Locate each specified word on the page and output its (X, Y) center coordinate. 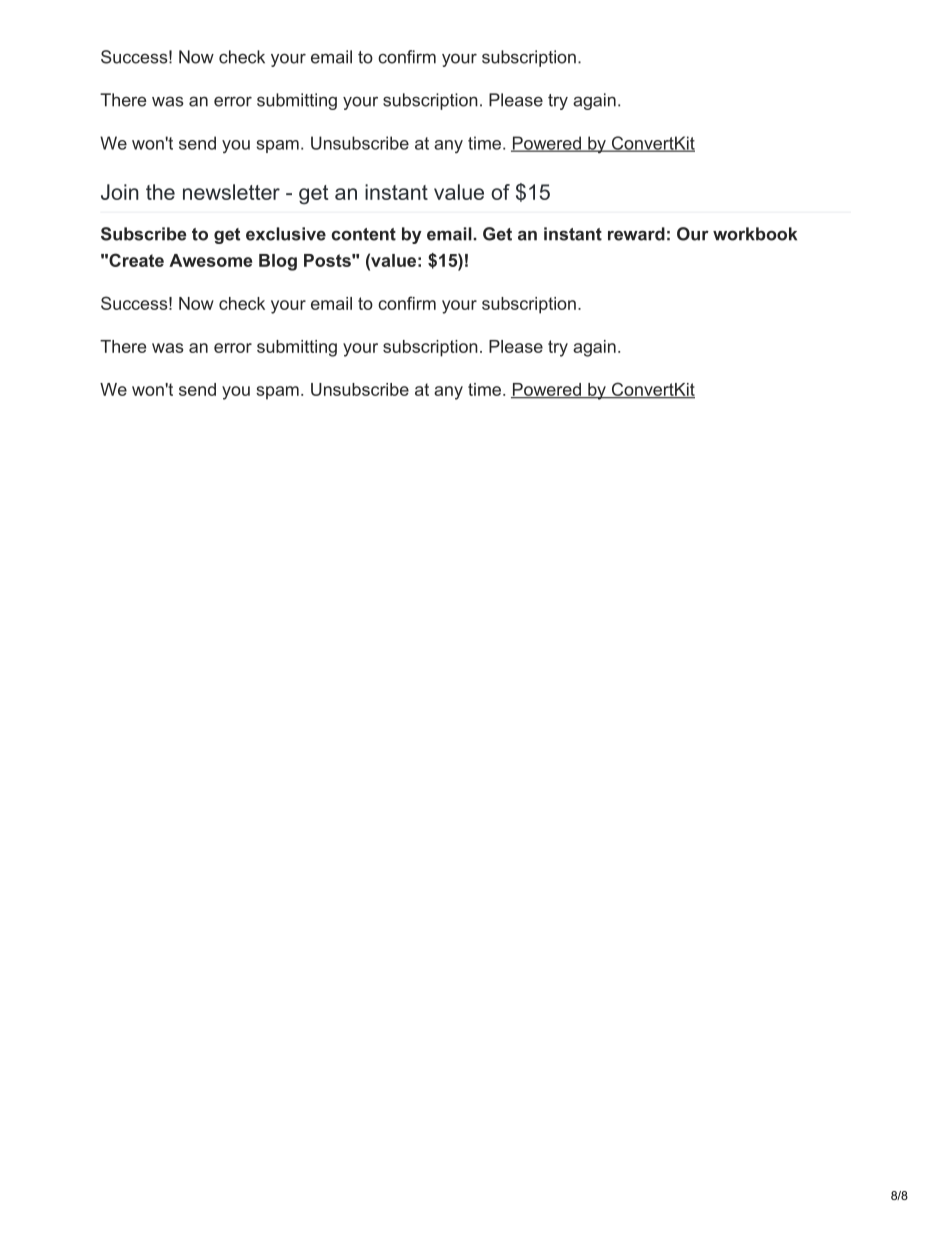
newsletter (231, 192)
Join (120, 192)
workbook (755, 234)
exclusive (286, 234)
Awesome (210, 260)
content (364, 234)
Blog (278, 262)
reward (636, 234)
